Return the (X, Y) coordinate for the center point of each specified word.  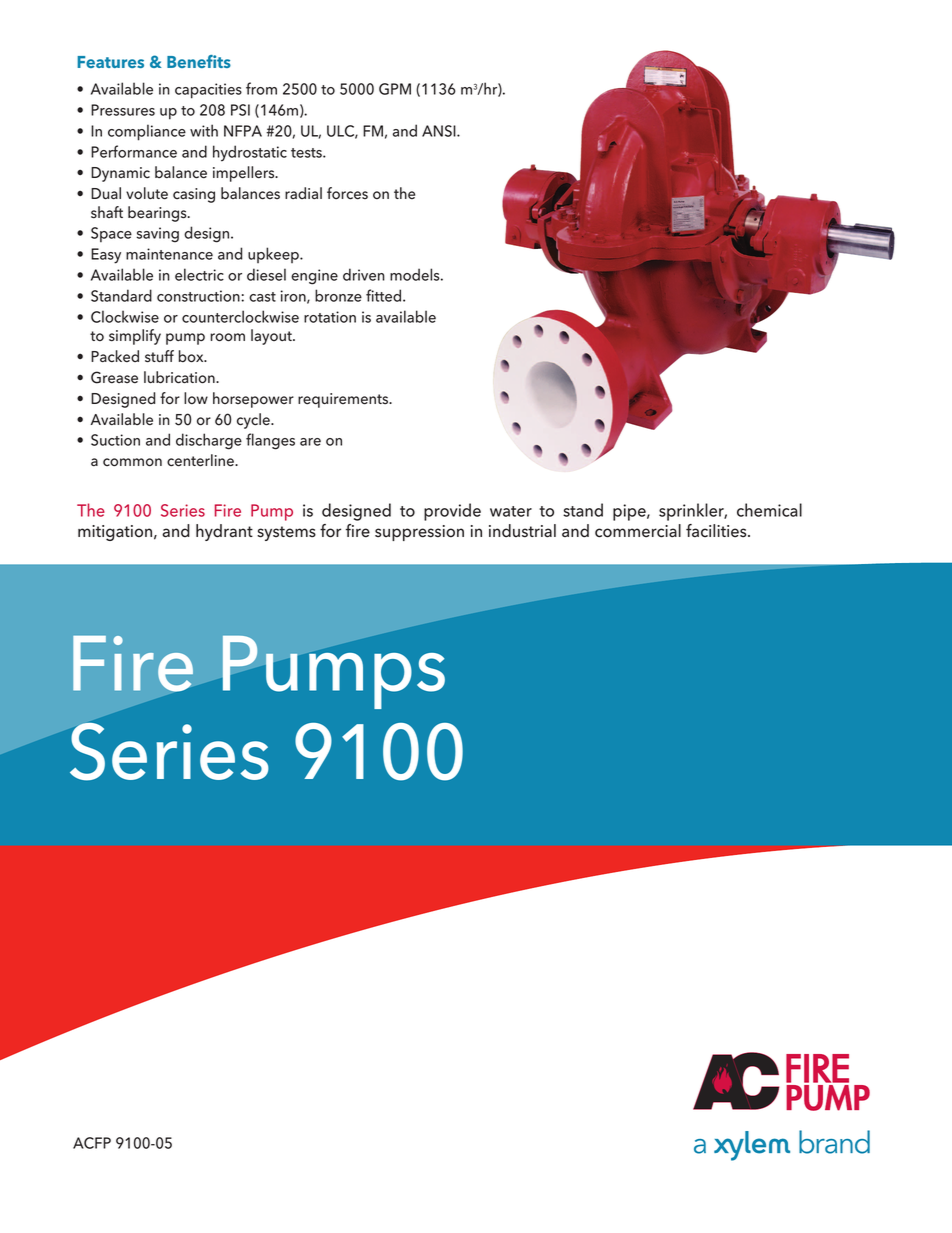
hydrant (224, 532)
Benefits (199, 61)
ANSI (440, 131)
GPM (395, 89)
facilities (717, 531)
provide (452, 512)
